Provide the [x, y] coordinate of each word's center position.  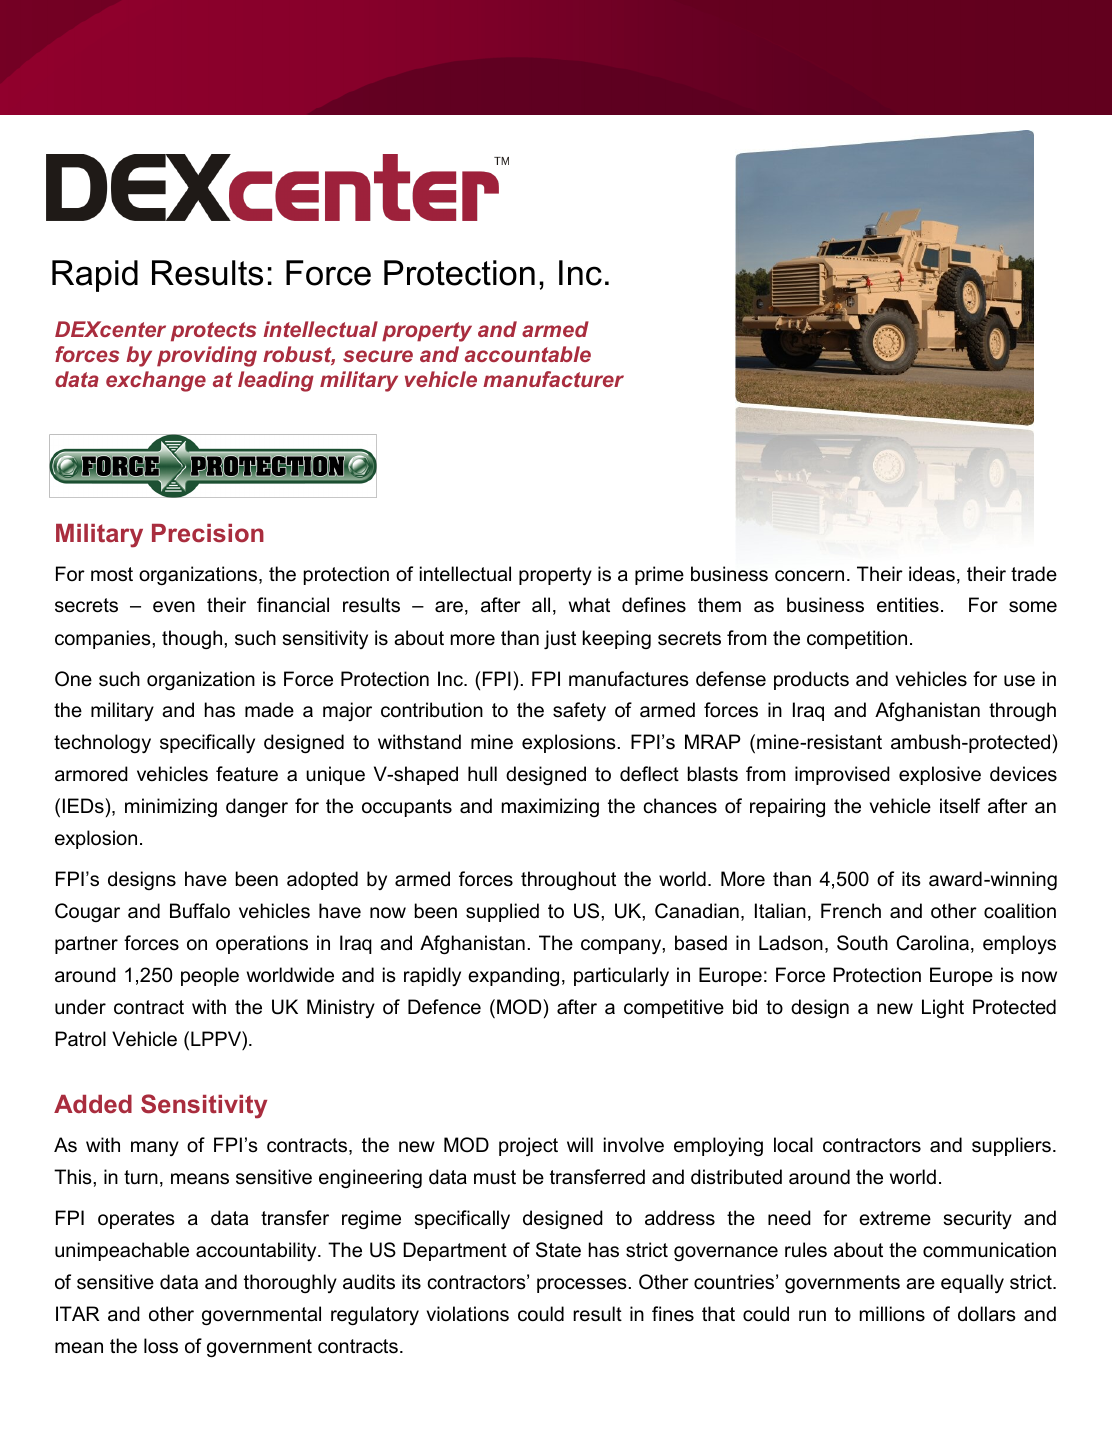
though [193, 639]
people [210, 976]
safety [579, 711]
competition [857, 639]
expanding [513, 976]
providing [207, 356]
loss [161, 1346]
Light [943, 1008]
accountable [528, 354]
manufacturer [553, 379]
